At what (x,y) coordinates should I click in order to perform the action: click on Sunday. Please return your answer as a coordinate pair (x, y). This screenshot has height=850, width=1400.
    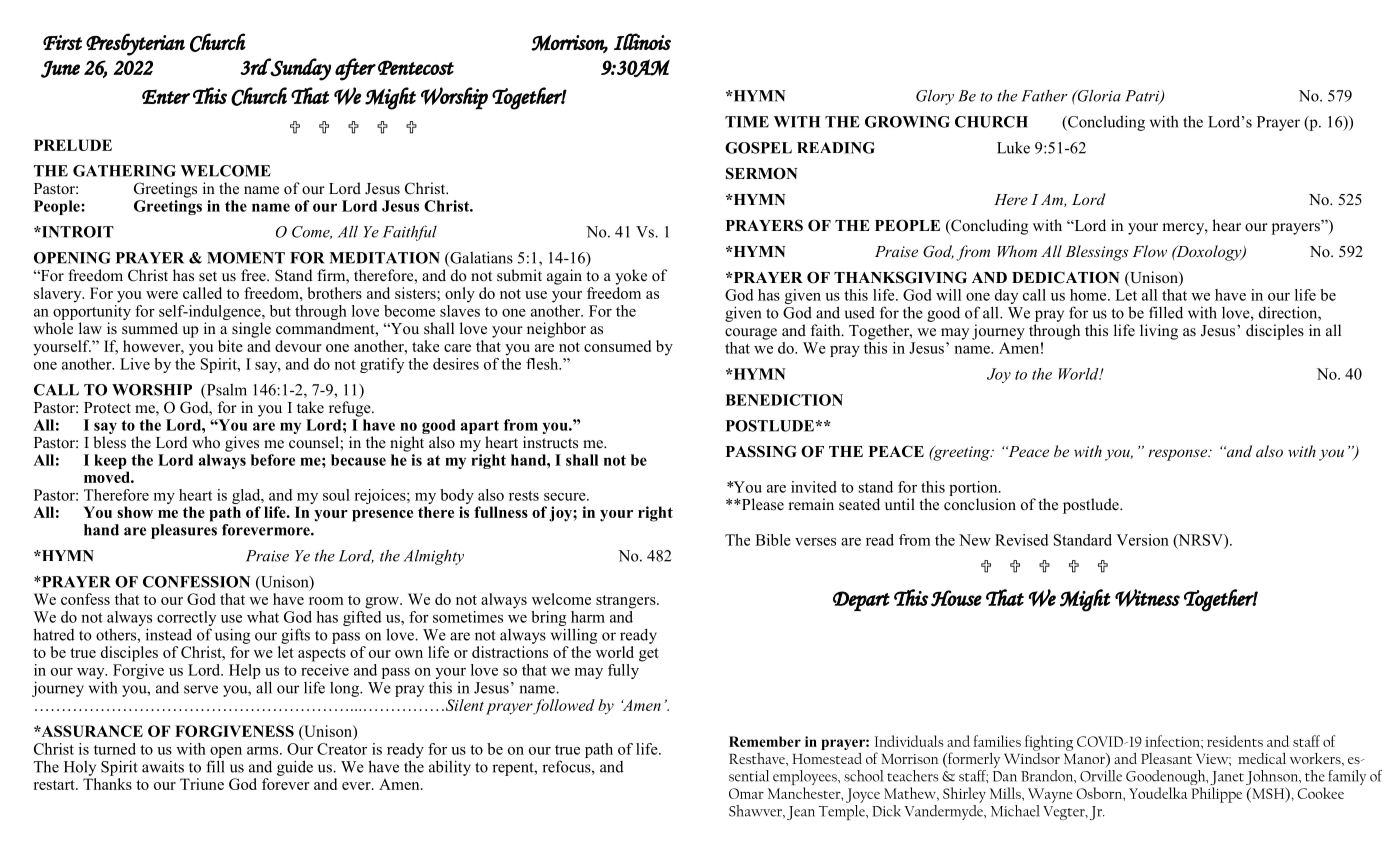
    Looking at the image, I should click on (300, 69).
